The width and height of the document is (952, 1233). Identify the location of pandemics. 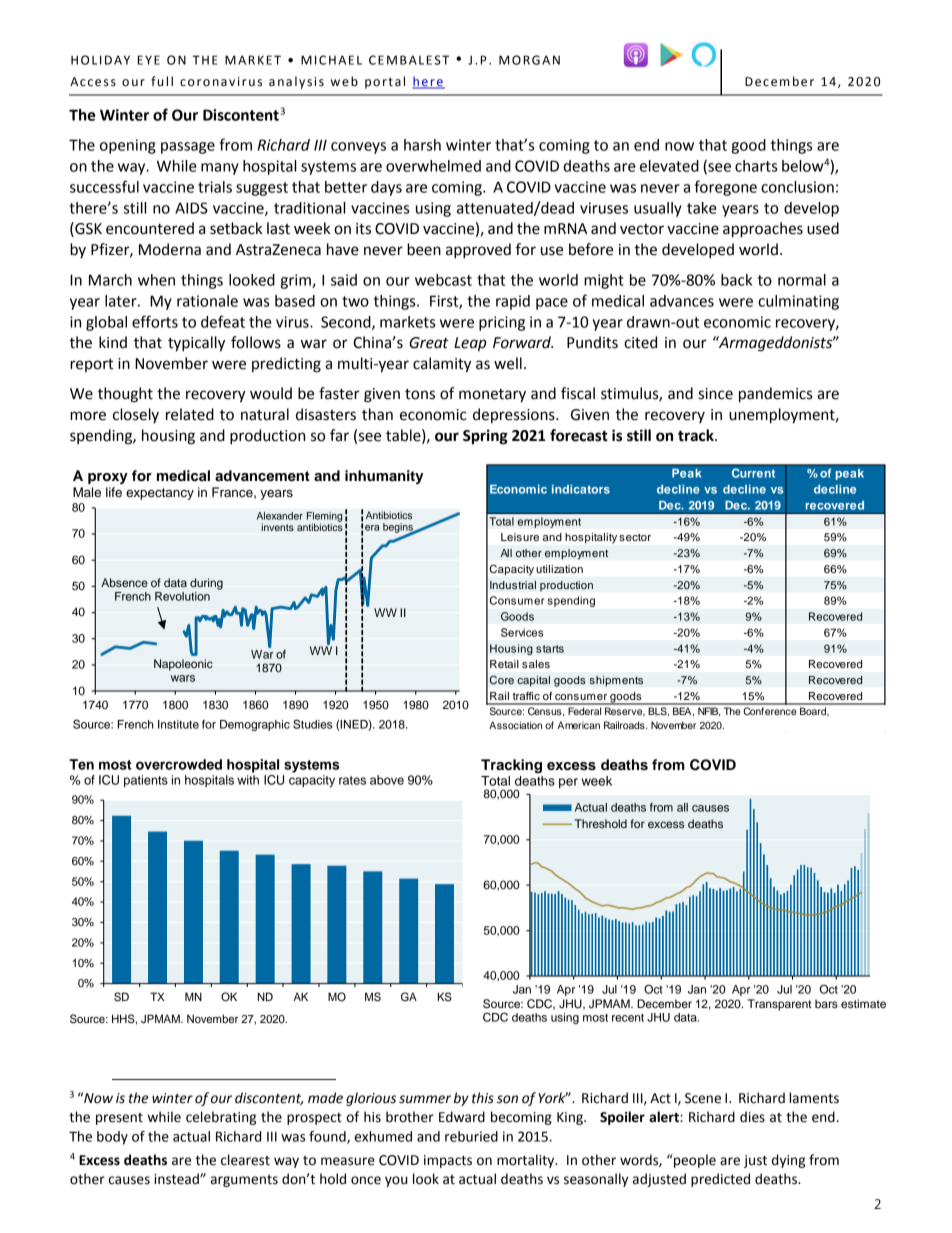
(775, 395).
